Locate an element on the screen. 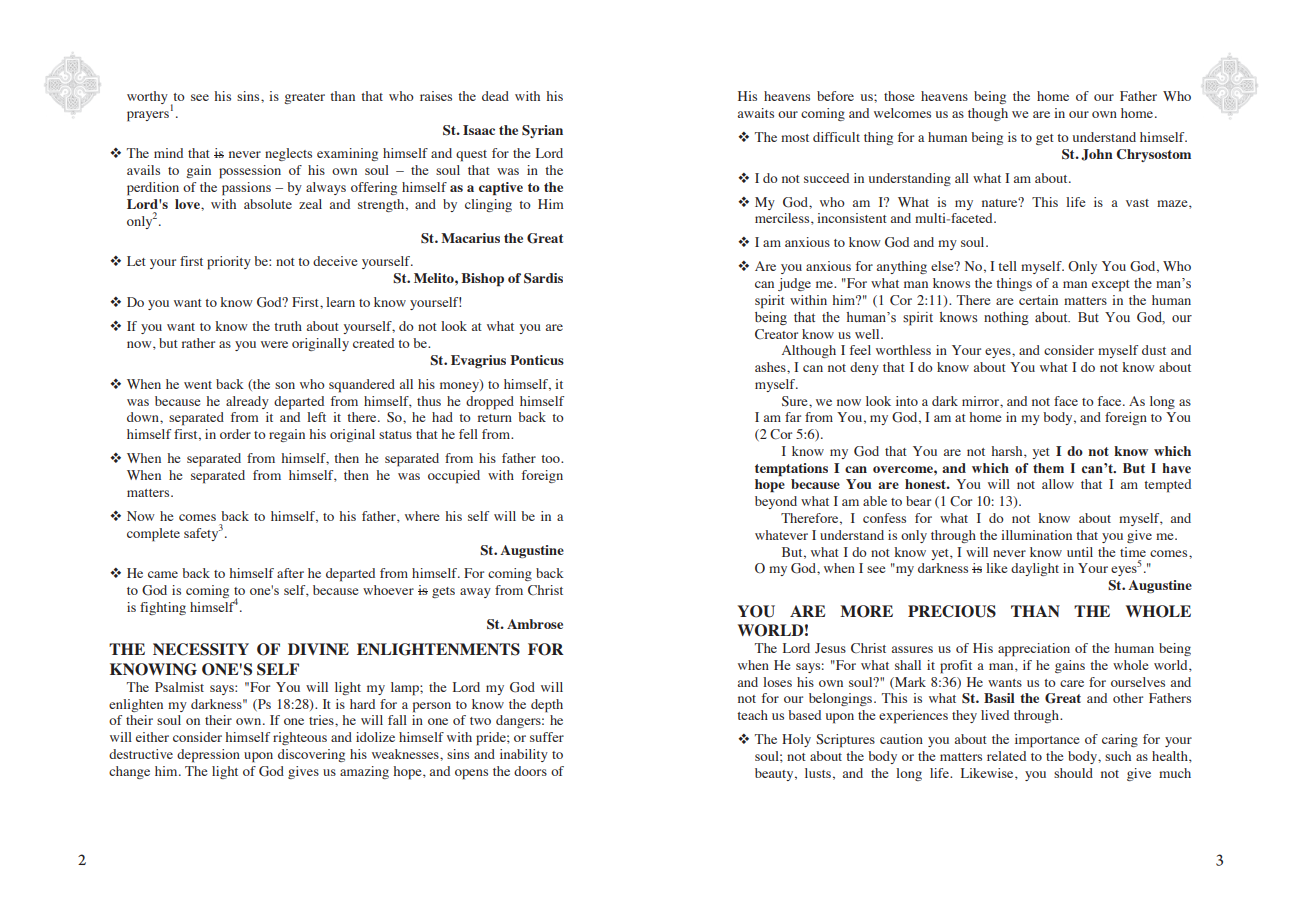 This screenshot has height=924, width=1303. awaits is located at coordinates (756, 113).
